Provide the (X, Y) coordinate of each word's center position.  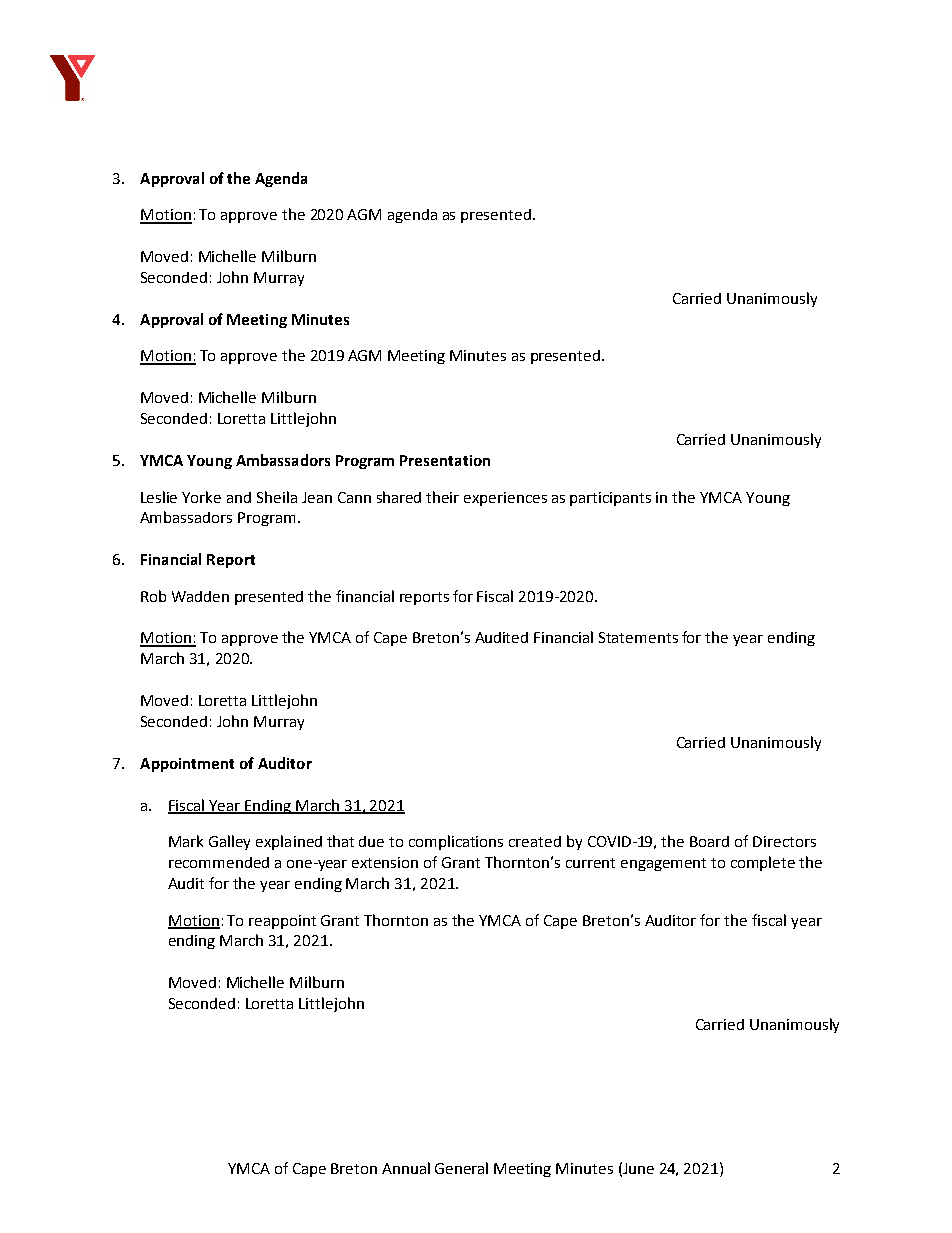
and (239, 497)
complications (456, 842)
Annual (406, 1168)
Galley (229, 842)
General (461, 1168)
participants (610, 499)
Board (709, 841)
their (442, 497)
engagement (663, 864)
